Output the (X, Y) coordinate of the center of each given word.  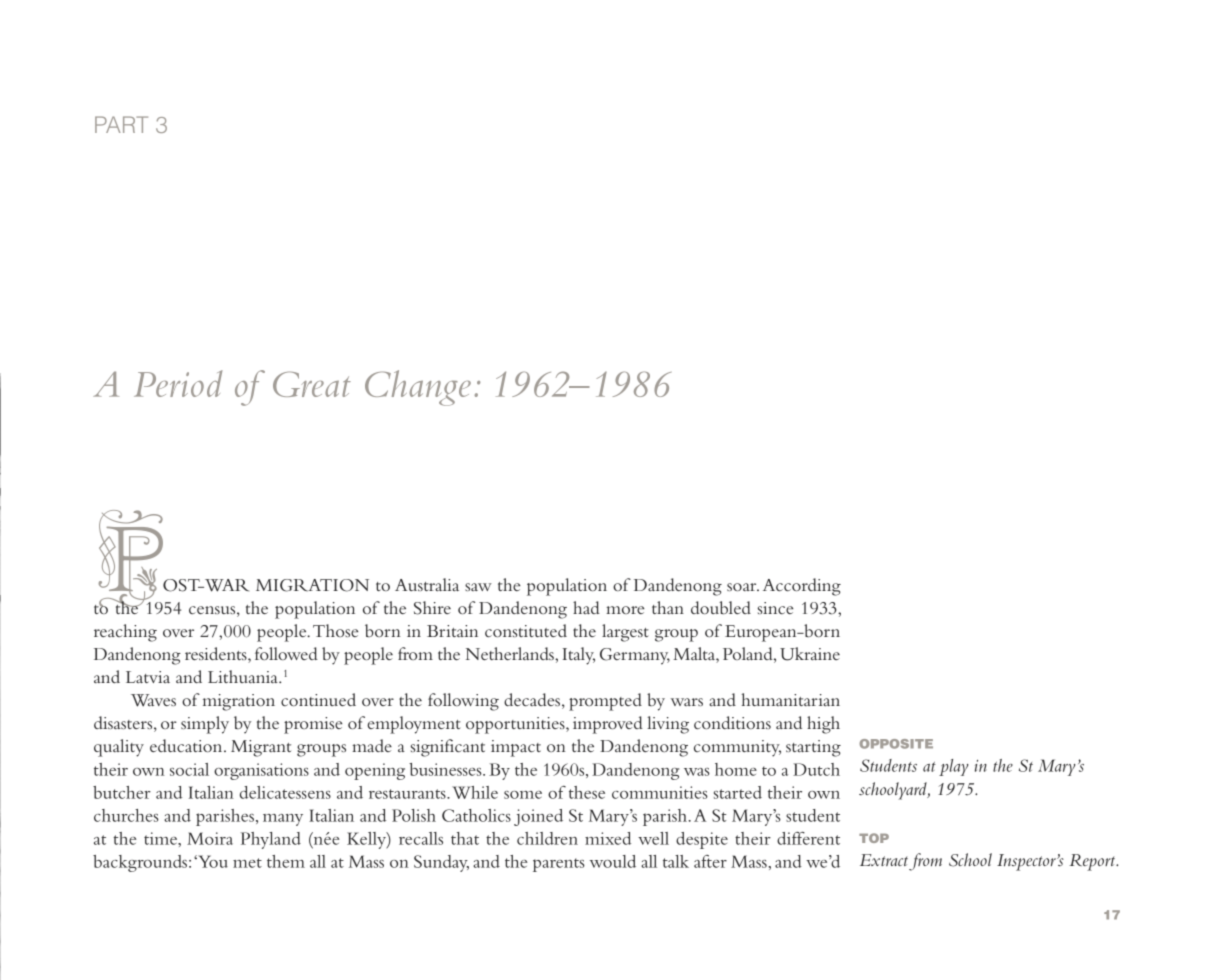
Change (418, 388)
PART (121, 124)
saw (478, 587)
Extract (884, 860)
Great (312, 384)
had (586, 607)
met (247, 863)
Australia (427, 584)
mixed (608, 838)
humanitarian (790, 699)
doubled (721, 607)
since (775, 608)
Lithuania (244, 676)
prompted (605, 702)
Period (178, 383)
